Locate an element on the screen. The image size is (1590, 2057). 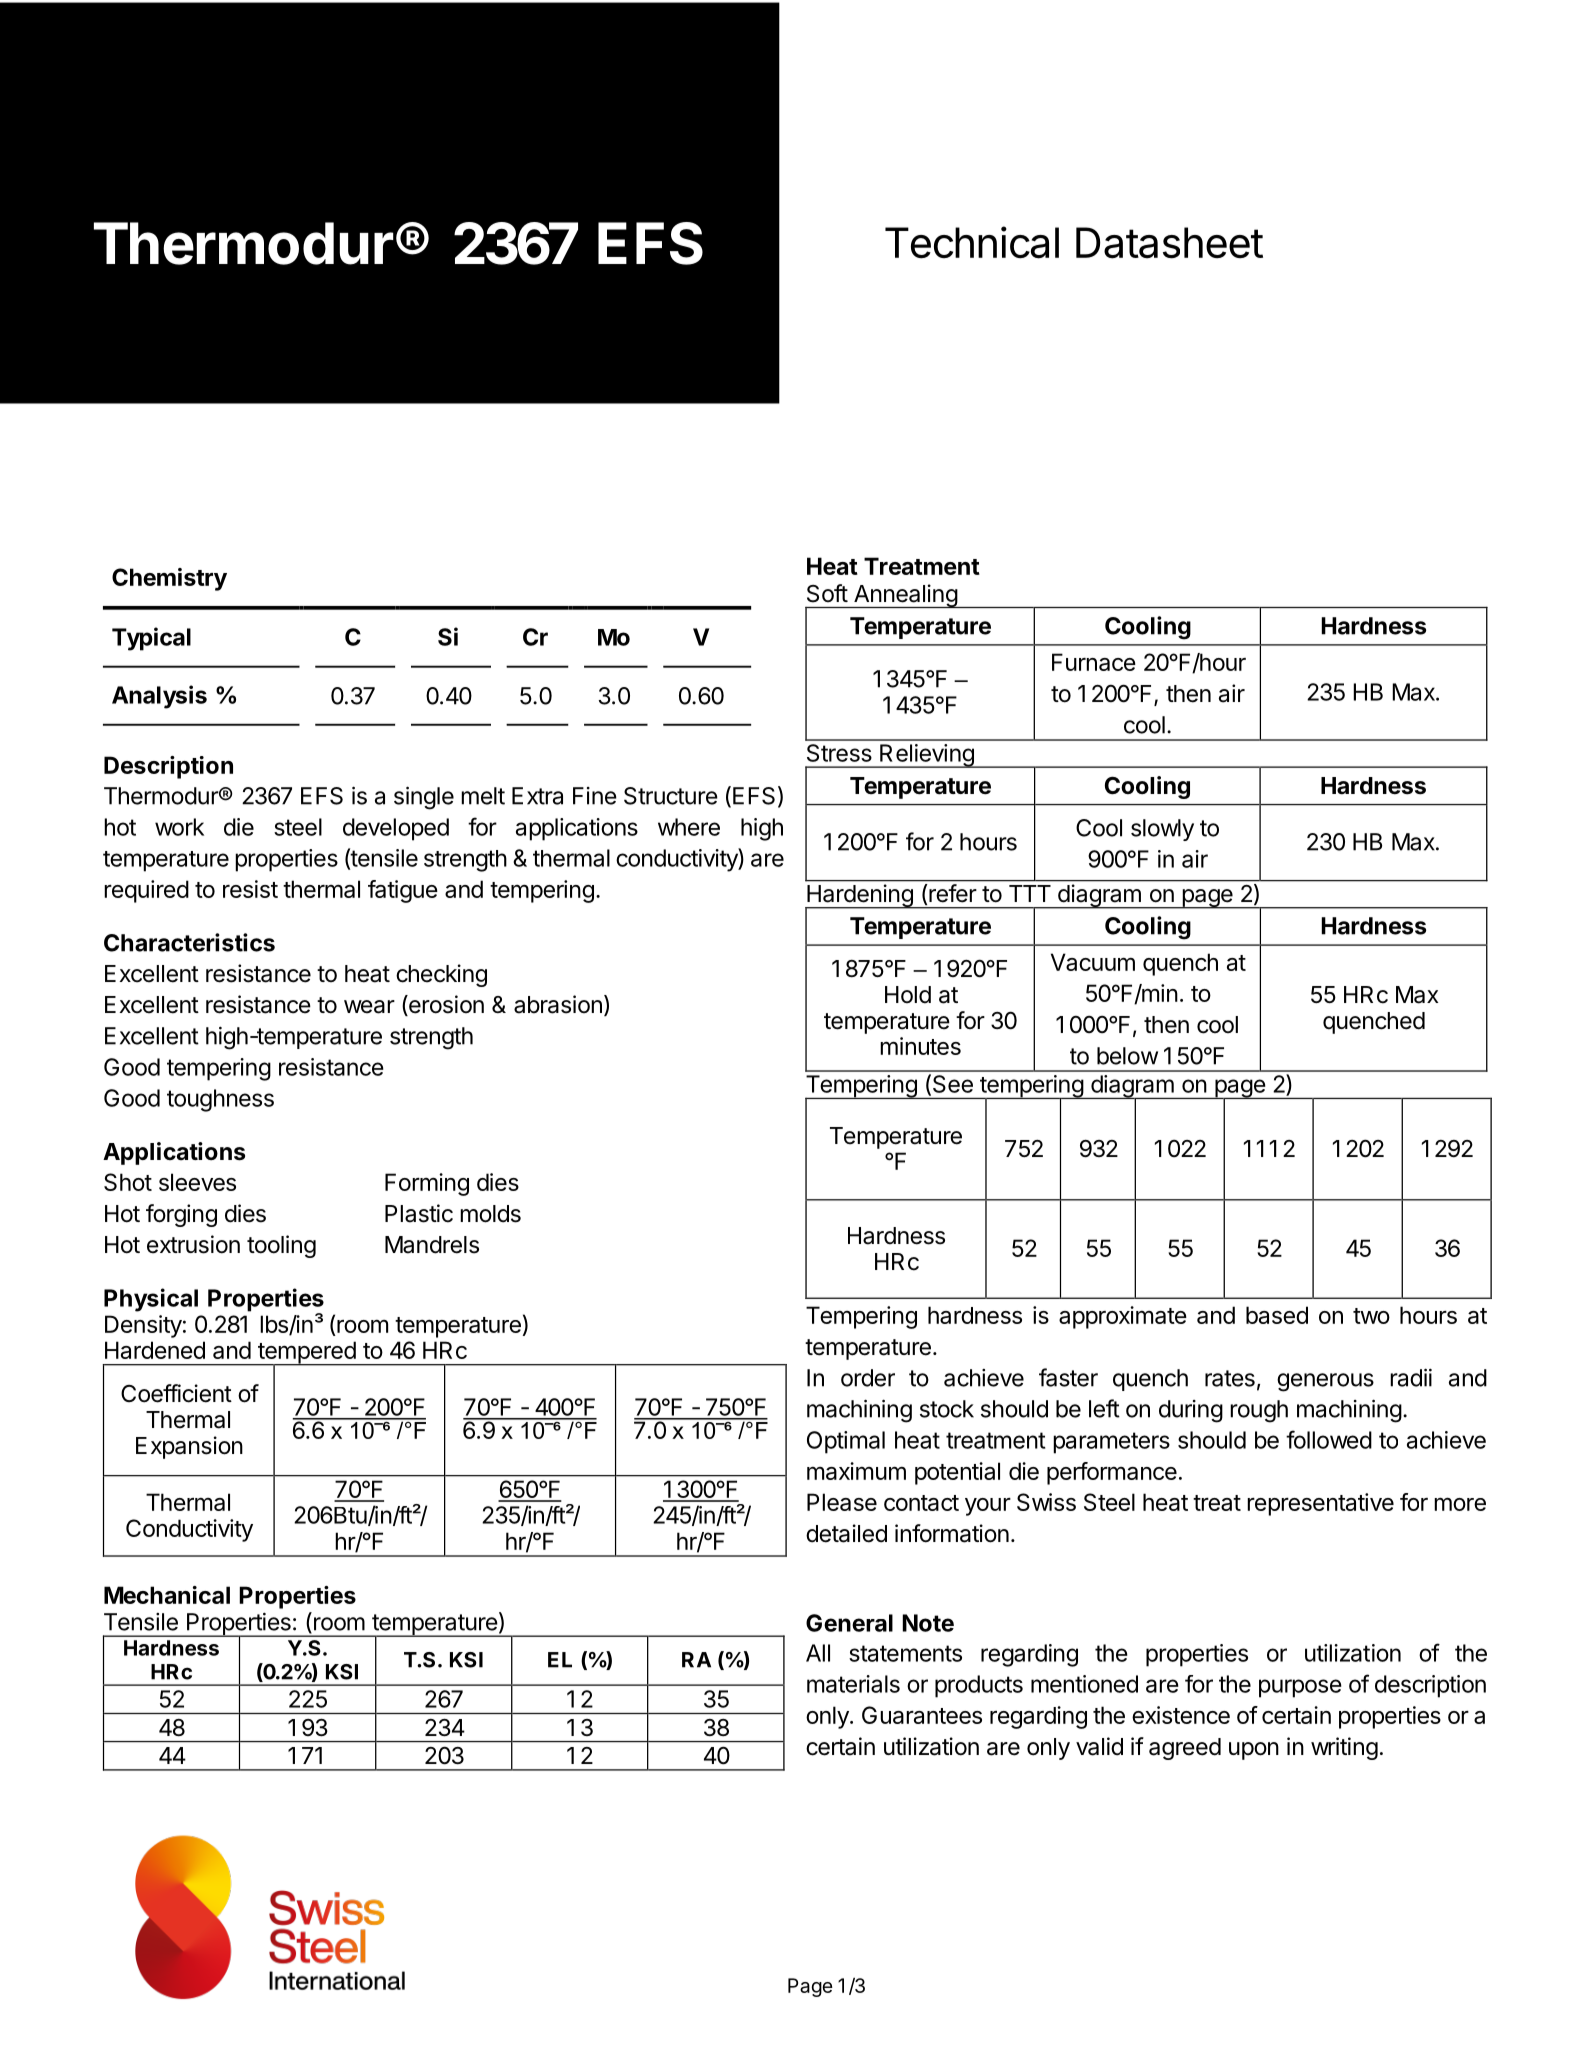
Typical is located at coordinates (151, 639).
